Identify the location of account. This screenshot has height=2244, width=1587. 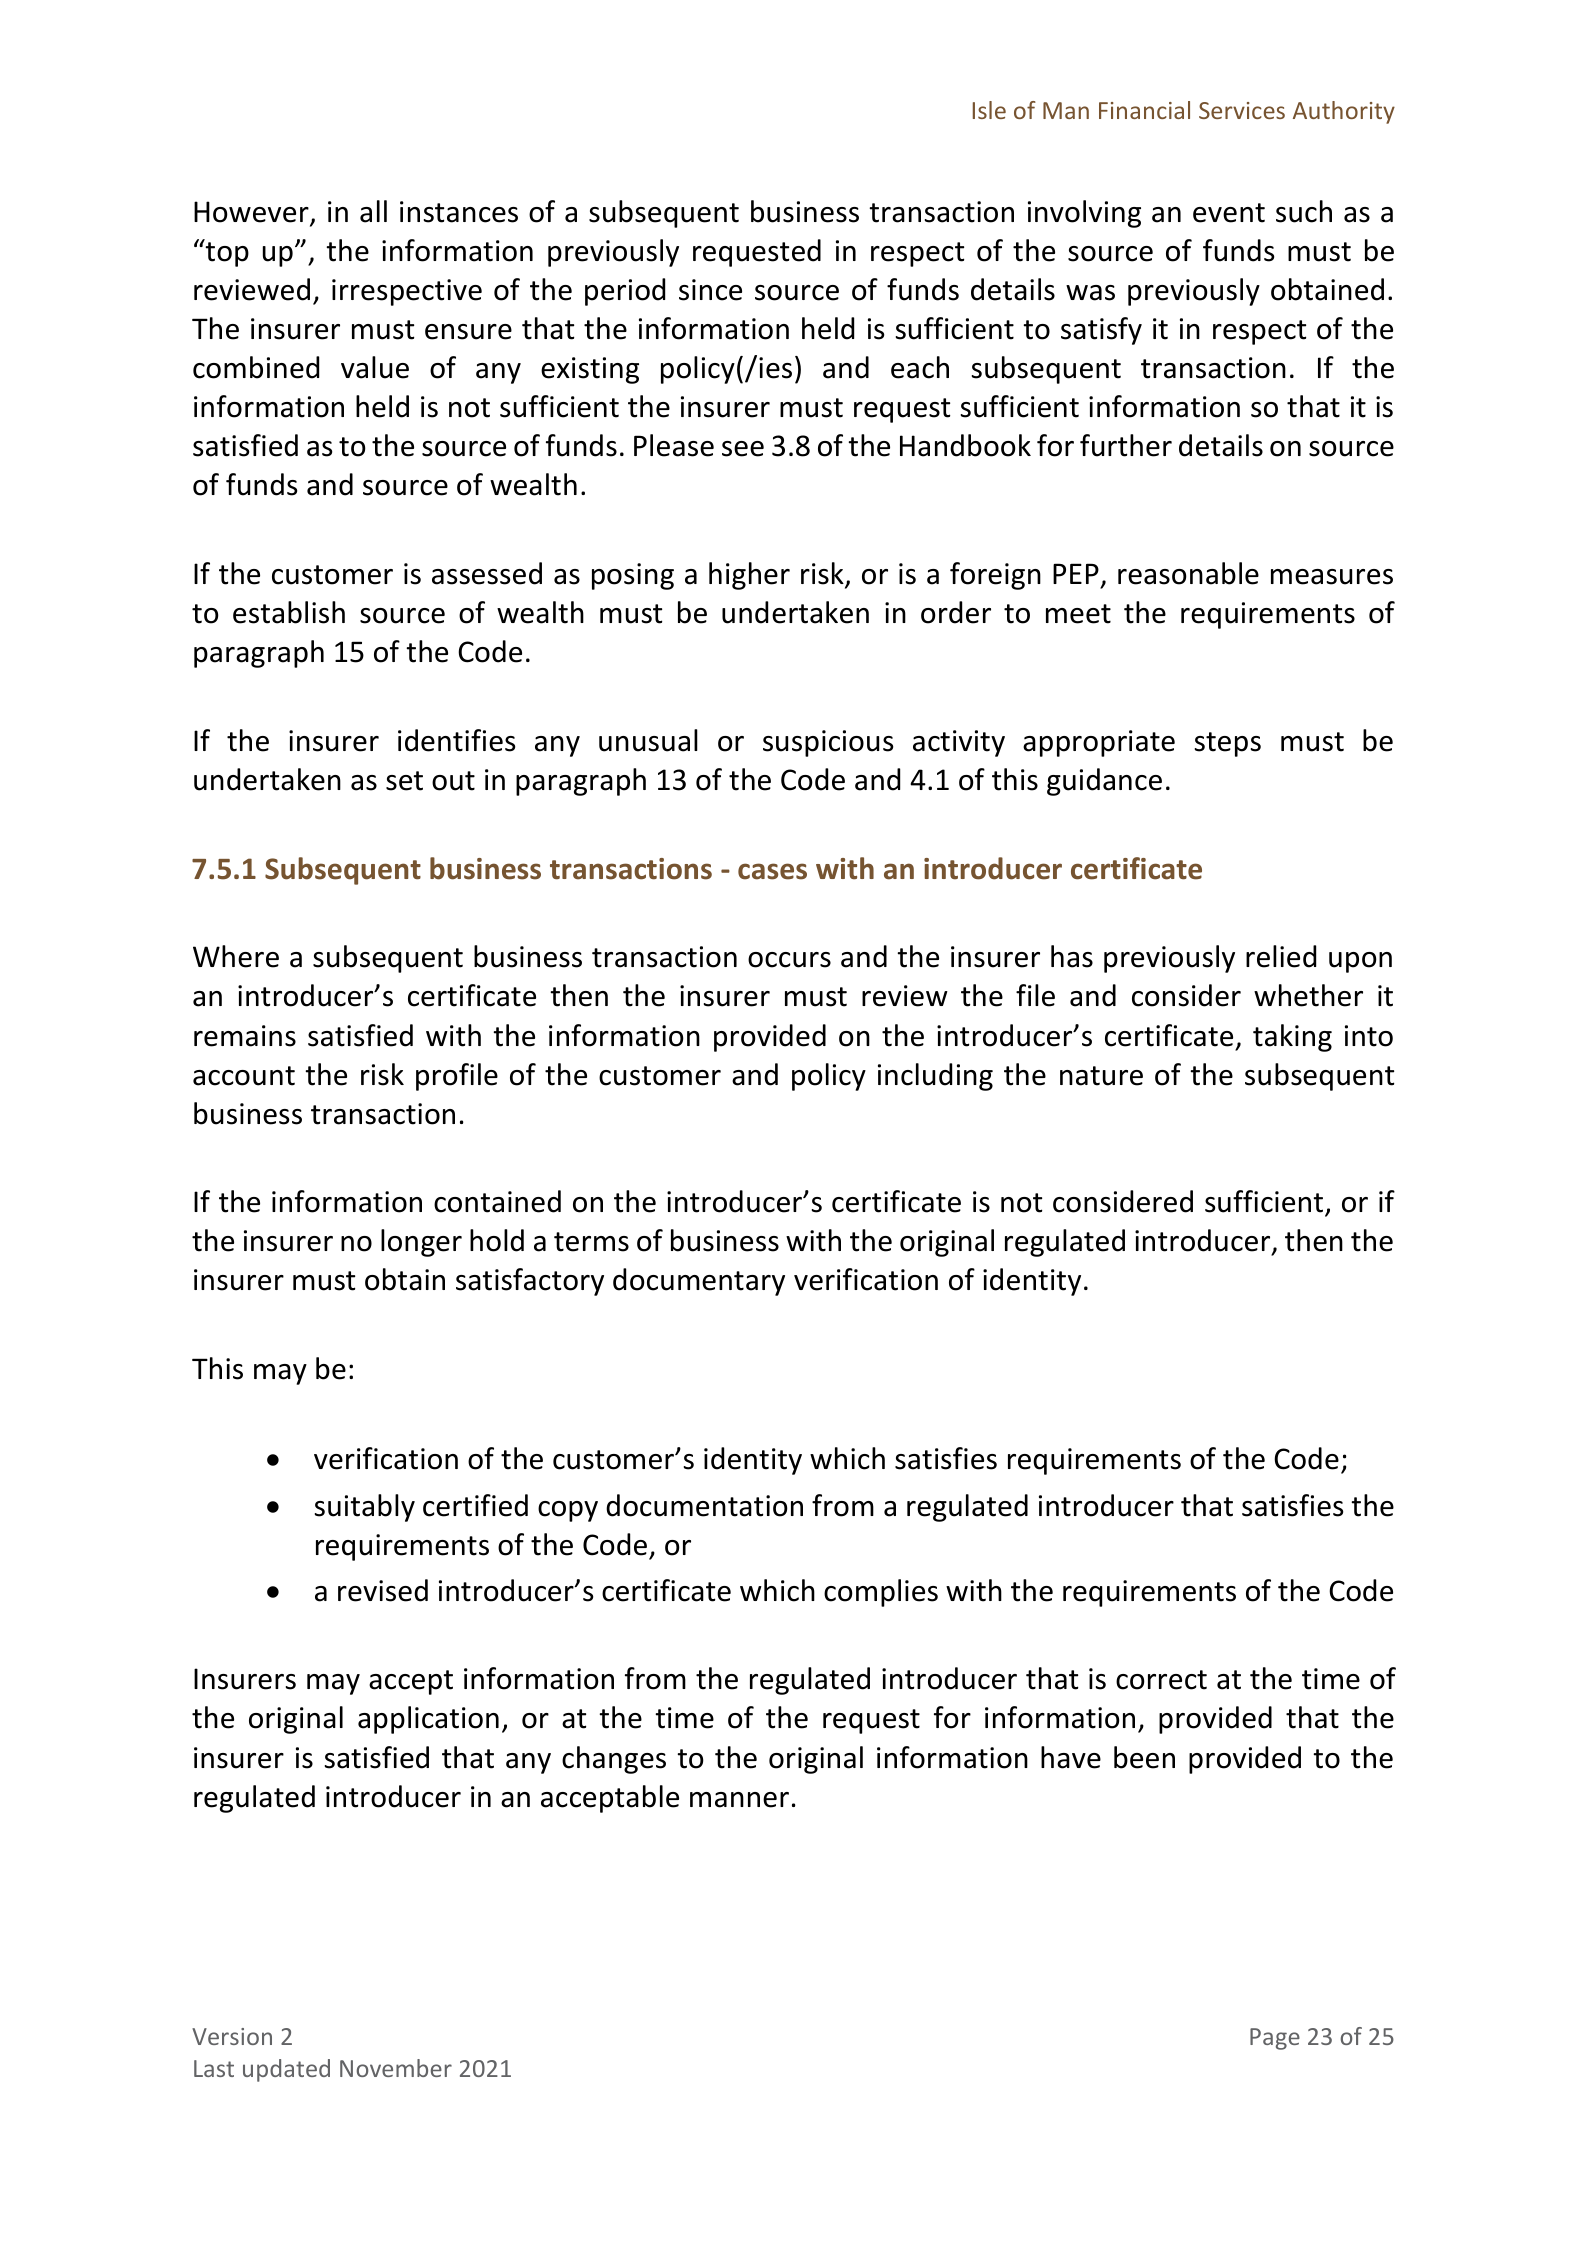
(244, 1076).
